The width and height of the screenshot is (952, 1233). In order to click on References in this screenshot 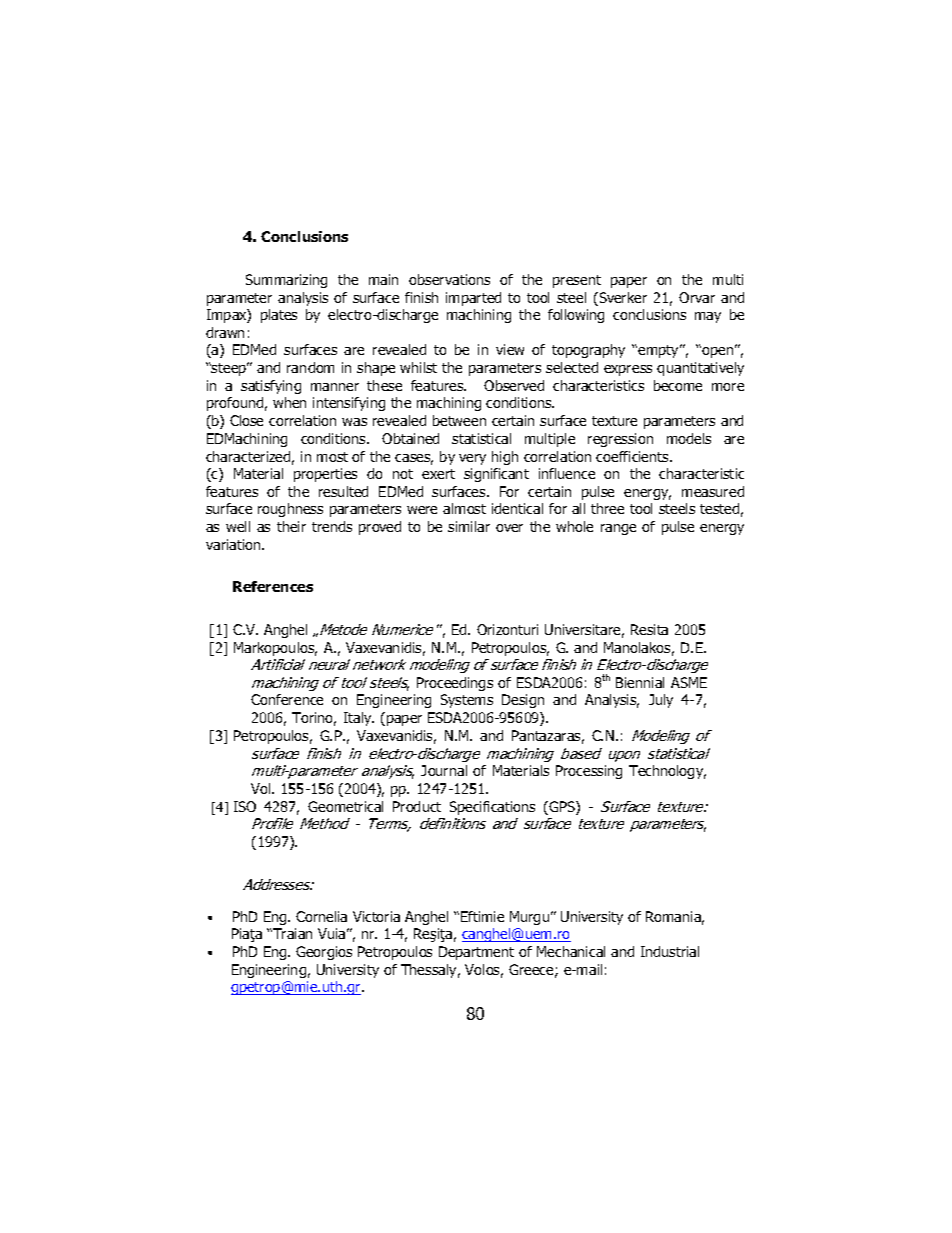, I will do `click(273, 586)`.
